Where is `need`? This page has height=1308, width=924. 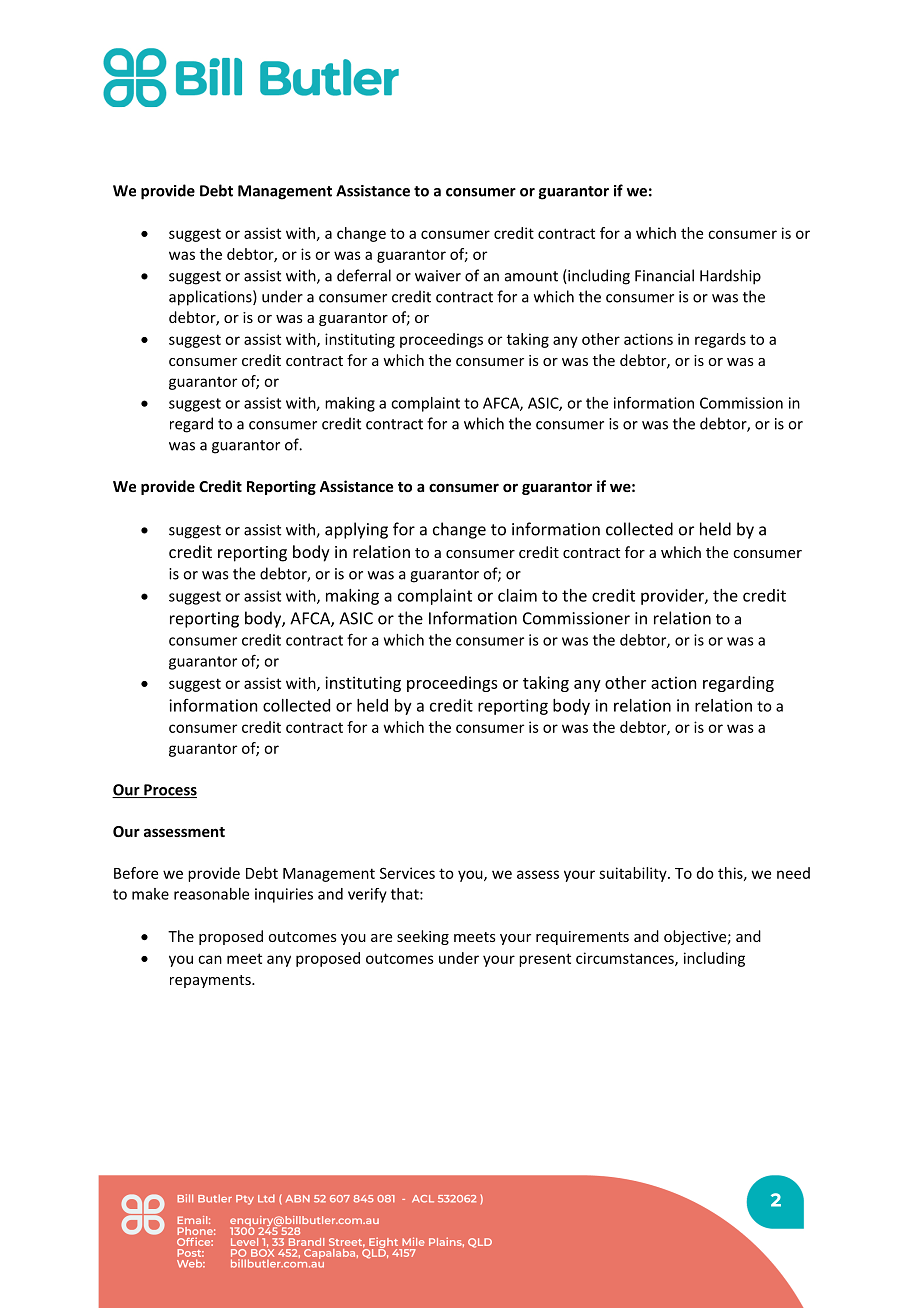
need is located at coordinates (793, 873).
